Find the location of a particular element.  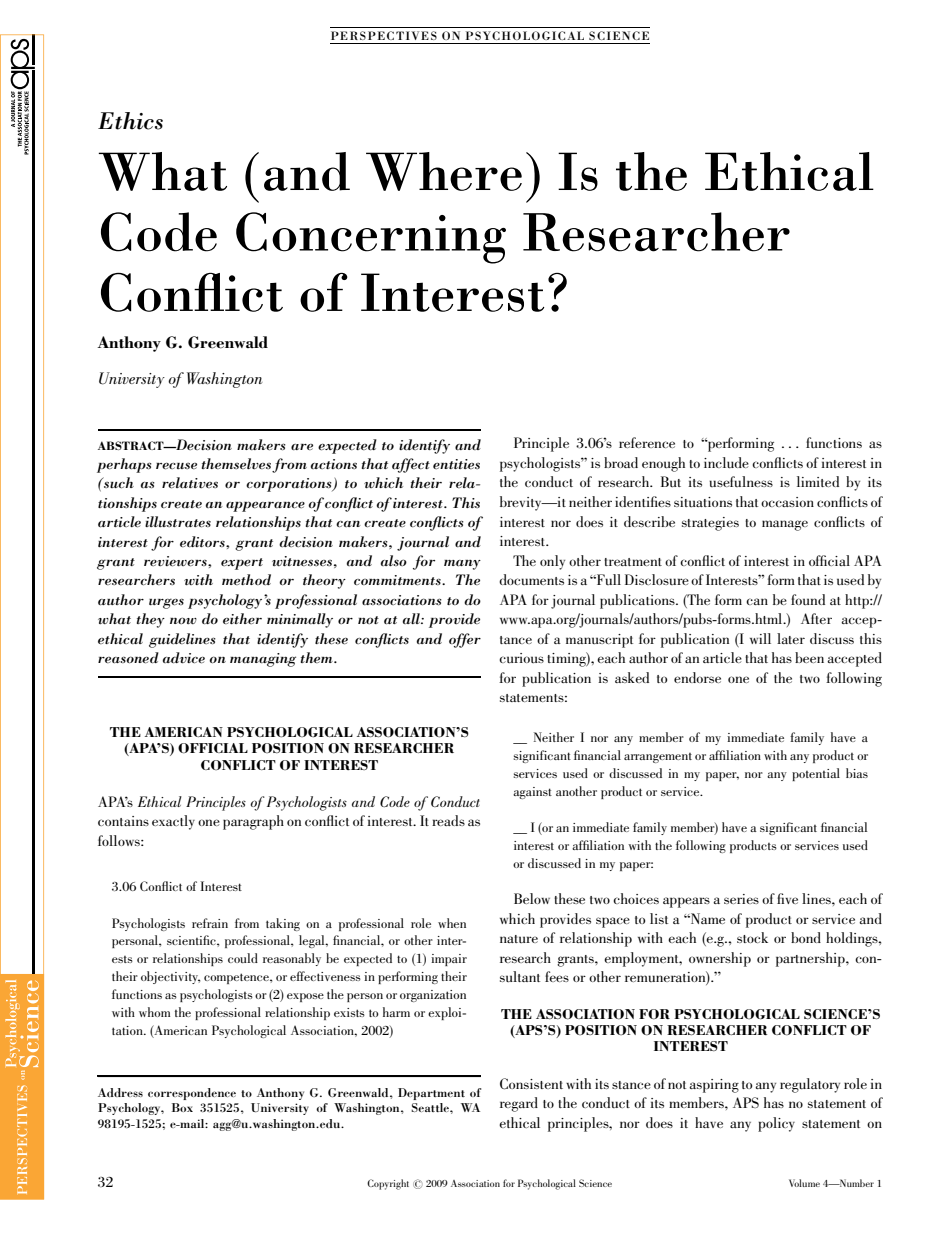

regard is located at coordinates (519, 1104).
